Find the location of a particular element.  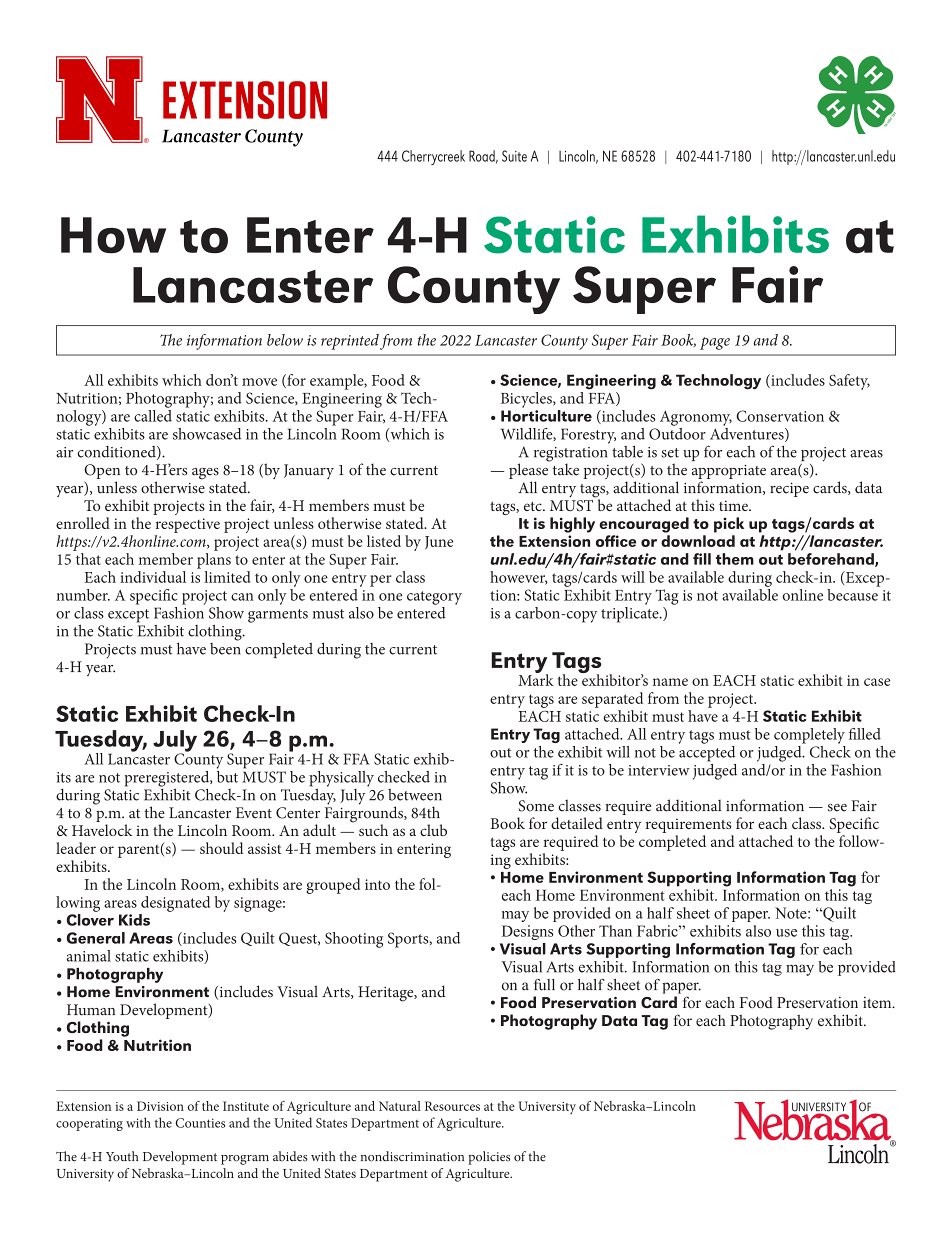

Counties is located at coordinates (200, 1123).
